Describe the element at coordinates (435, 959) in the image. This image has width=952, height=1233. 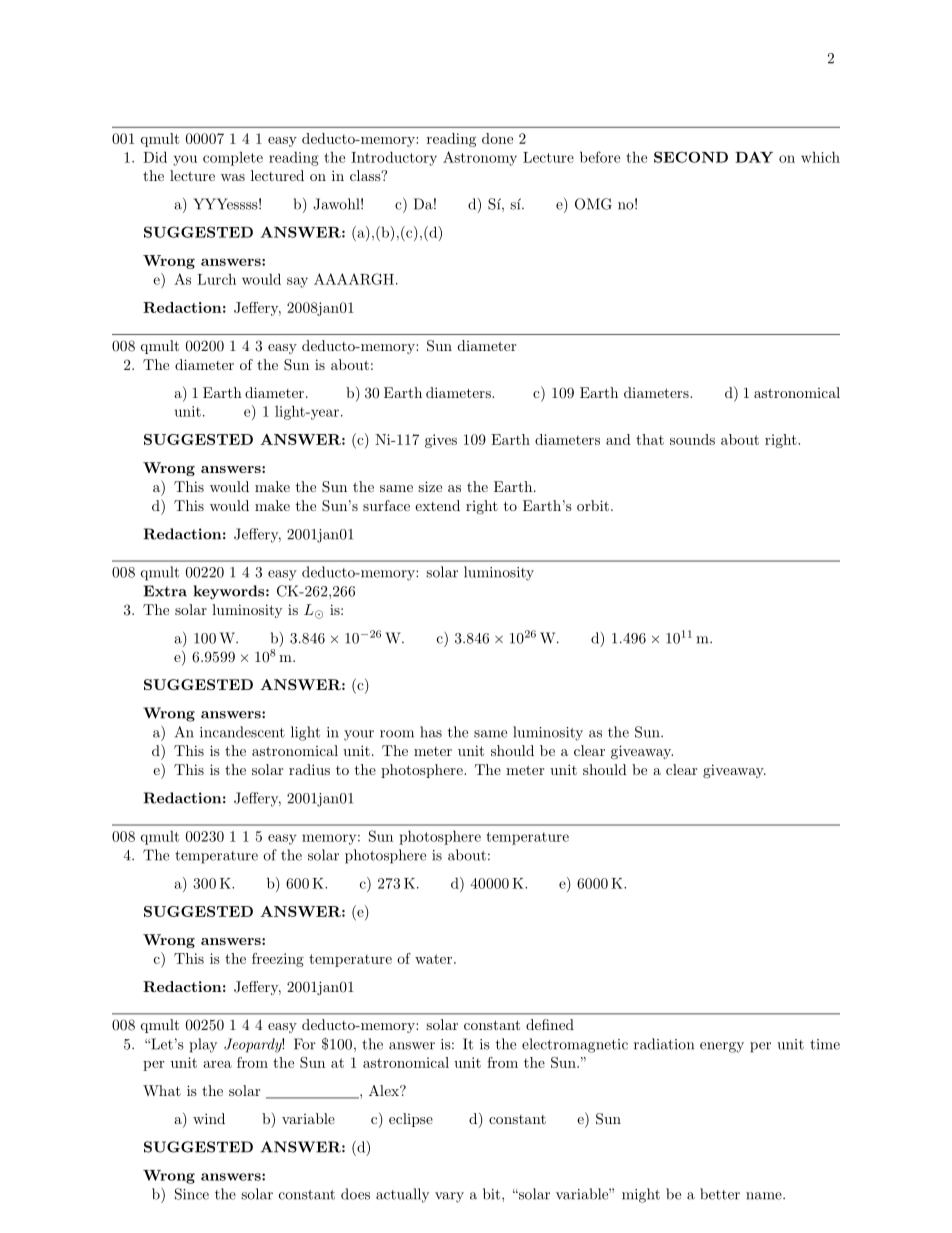
I see `water` at that location.
